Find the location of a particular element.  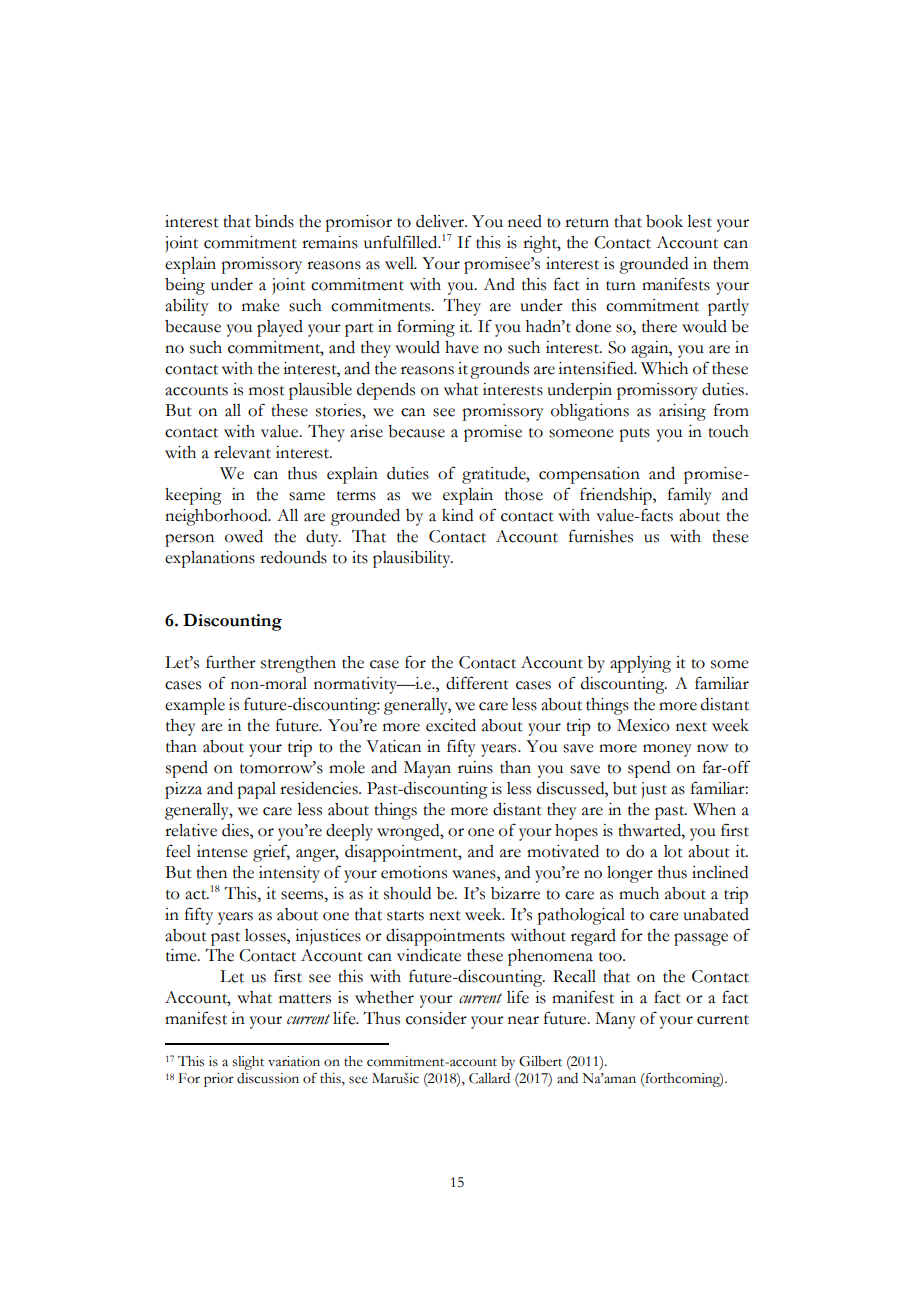

further is located at coordinates (231, 662).
